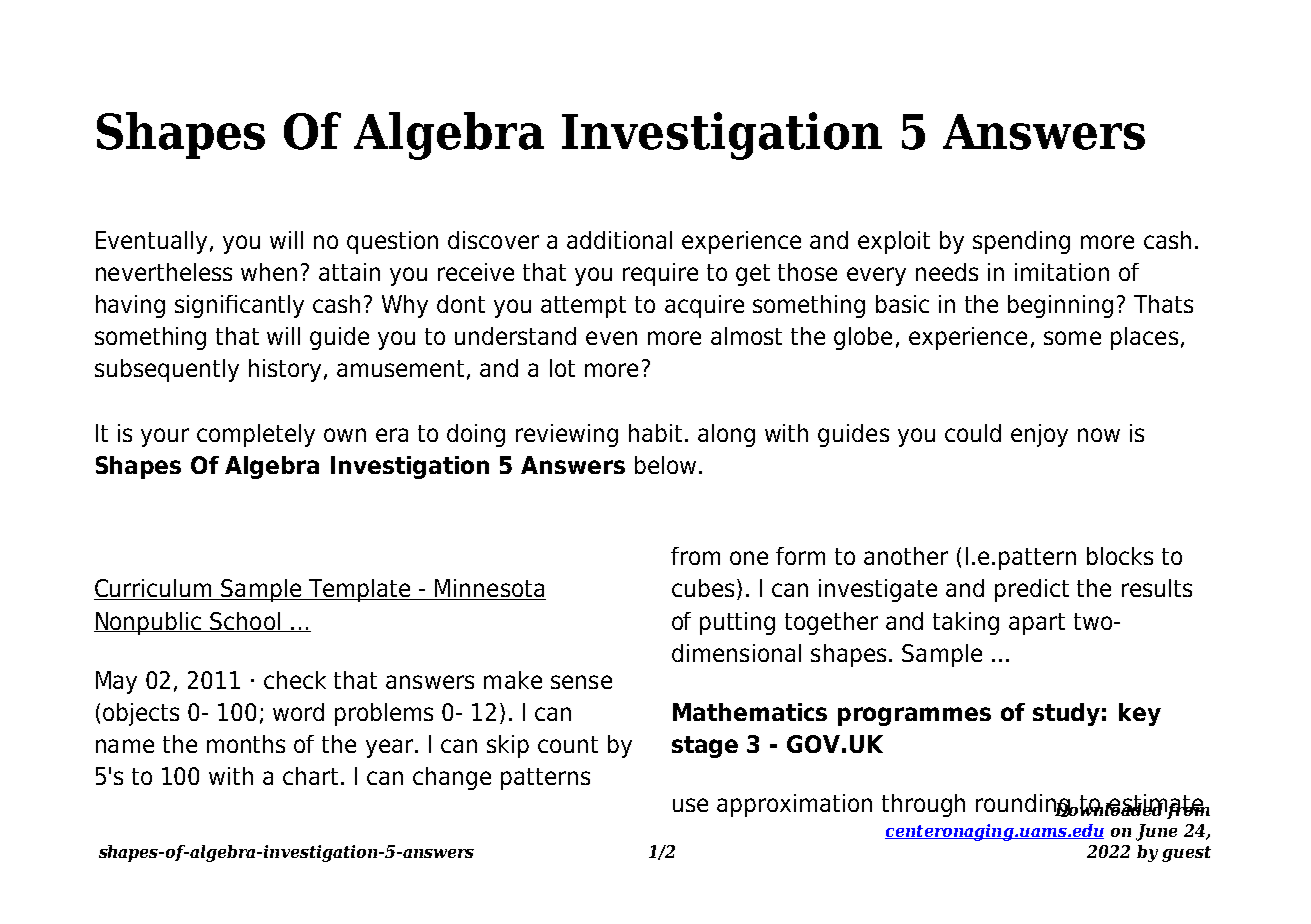 The width and height of the screenshot is (1311, 924). Describe the element at coordinates (660, 274) in the screenshot. I see `require` at that location.
